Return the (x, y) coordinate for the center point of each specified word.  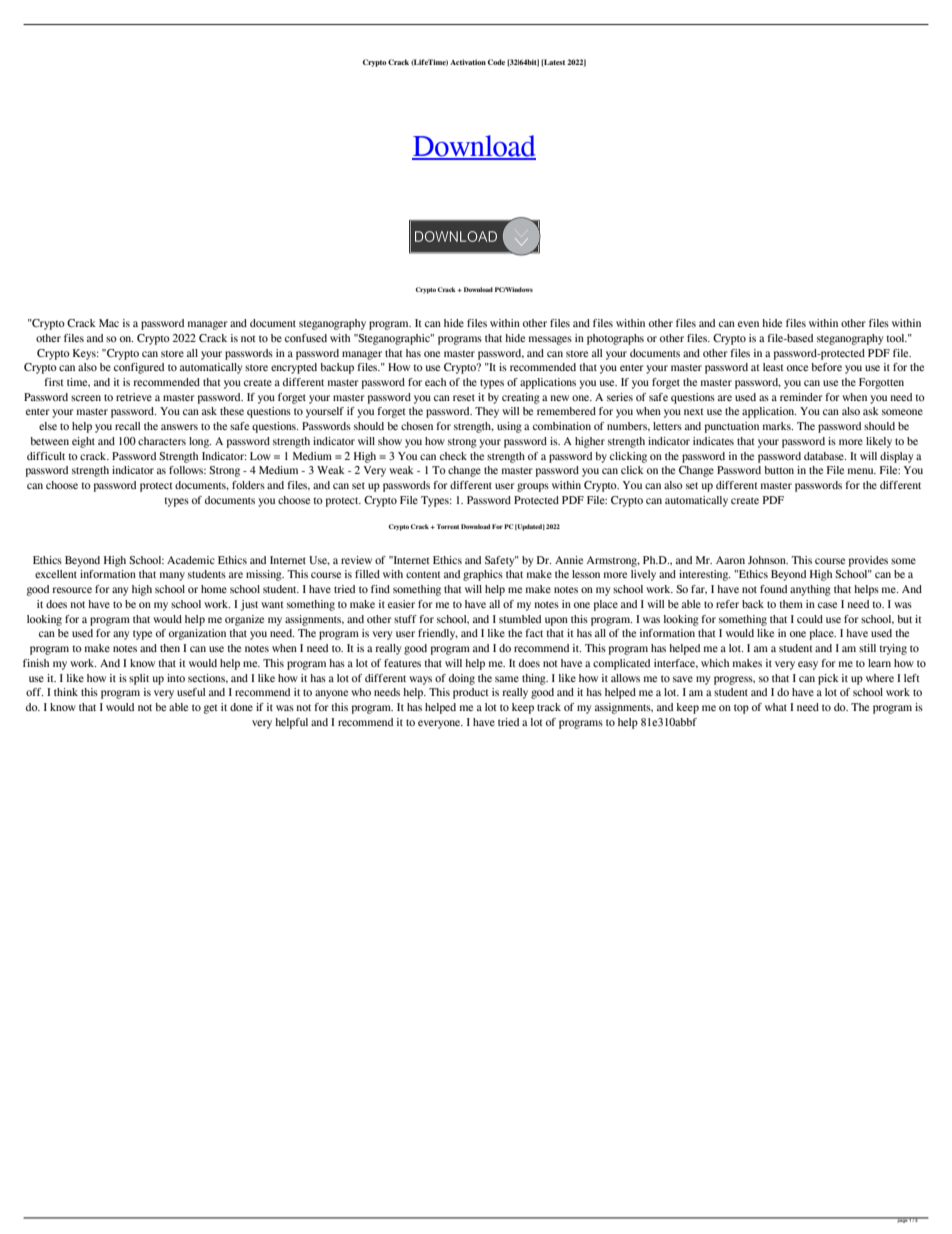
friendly (438, 634)
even (748, 324)
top (741, 709)
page (902, 1220)
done (241, 707)
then (170, 648)
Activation (468, 62)
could (810, 619)
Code (496, 62)
